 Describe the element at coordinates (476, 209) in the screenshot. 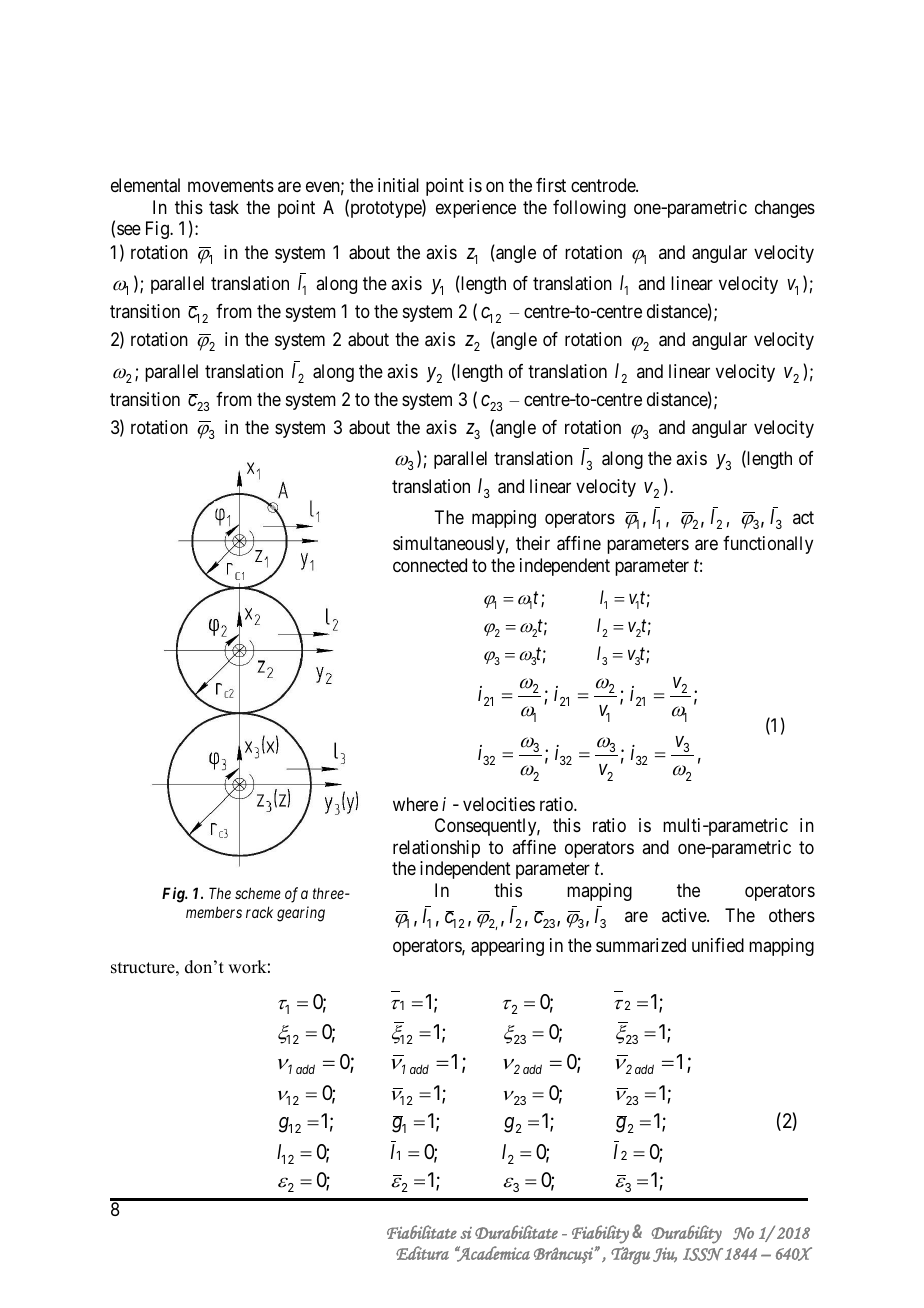

I see `experience` at that location.
